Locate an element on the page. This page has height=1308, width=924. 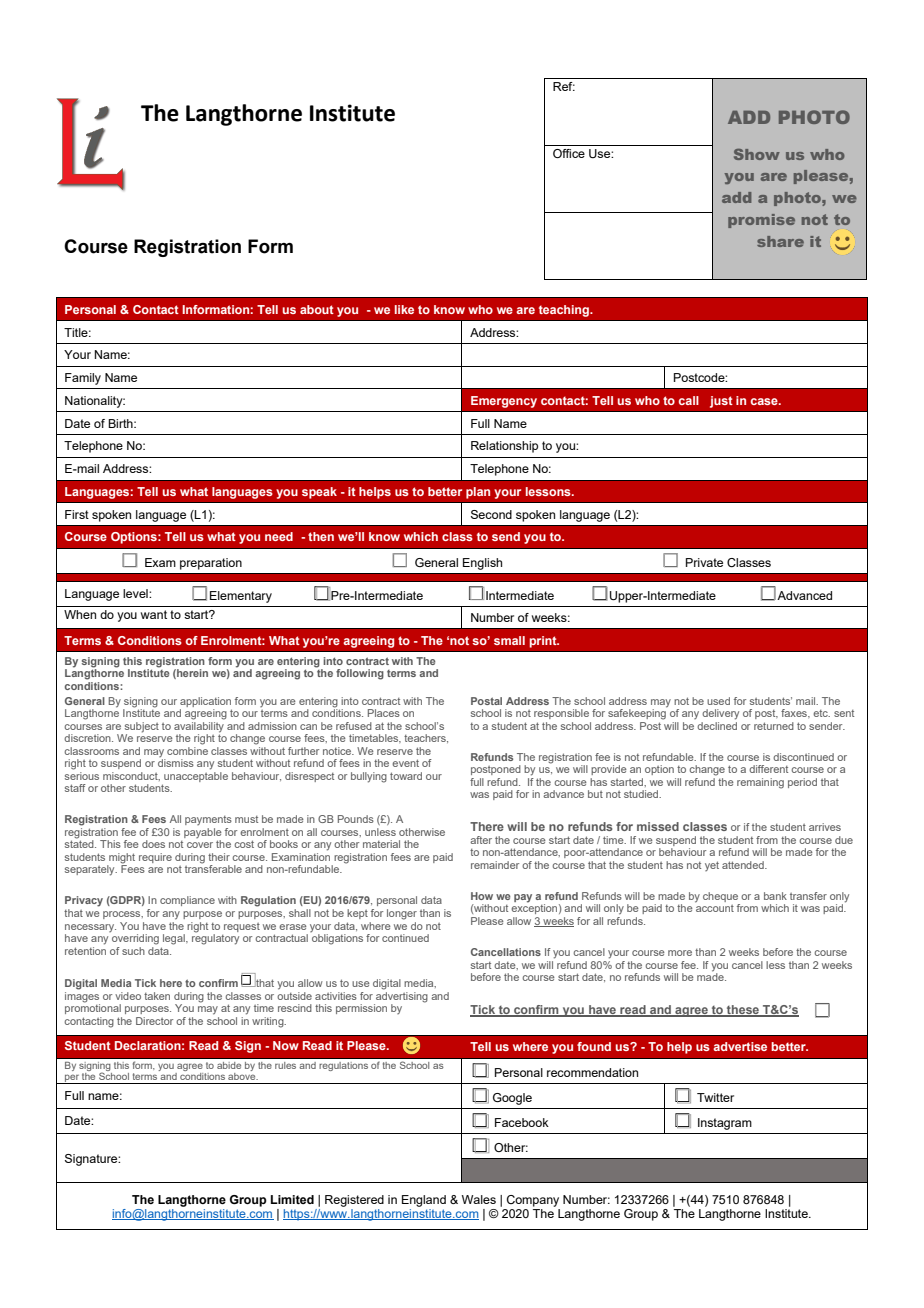
Private is located at coordinates (704, 562).
